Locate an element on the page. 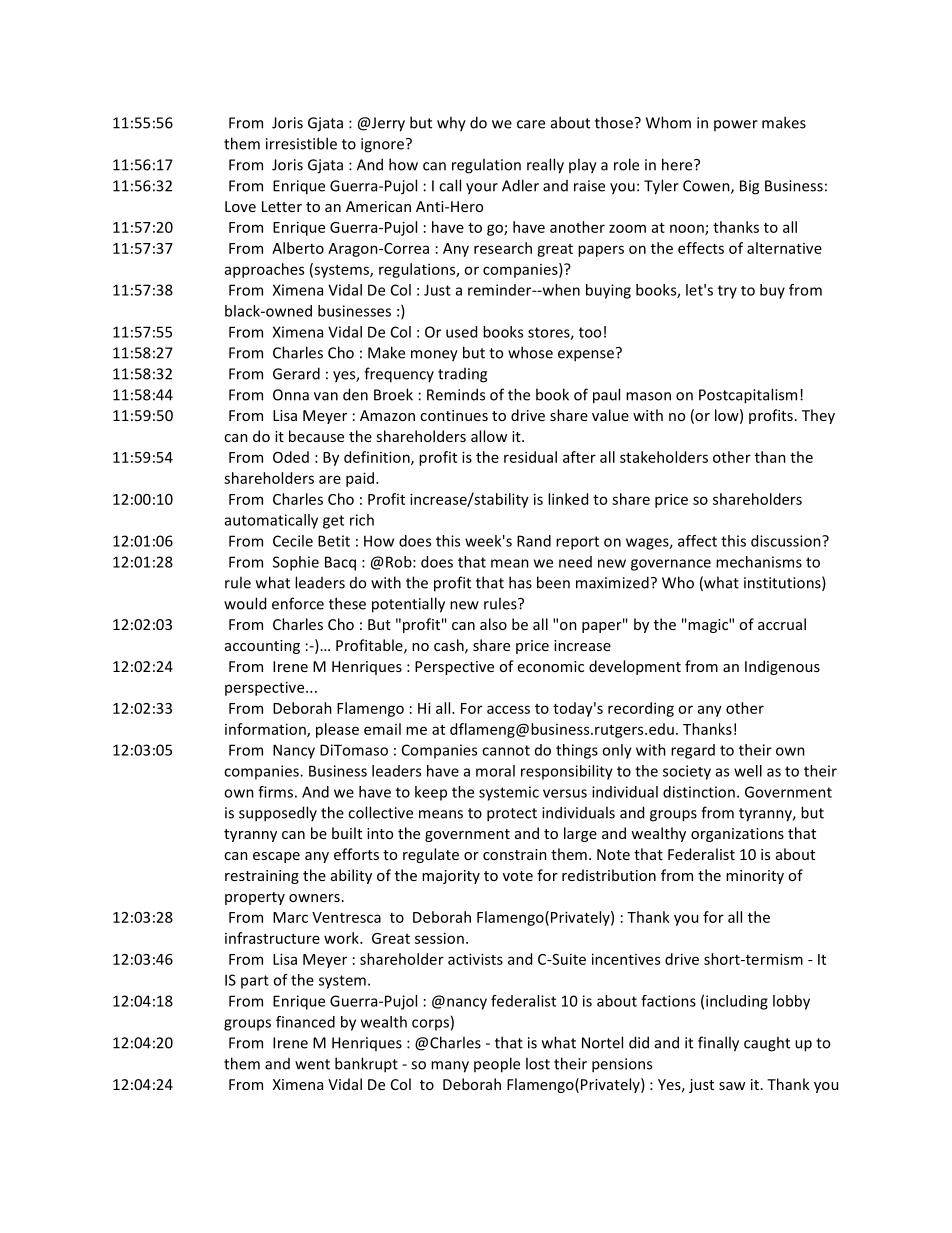 The width and height of the document is (952, 1233). please is located at coordinates (337, 730).
